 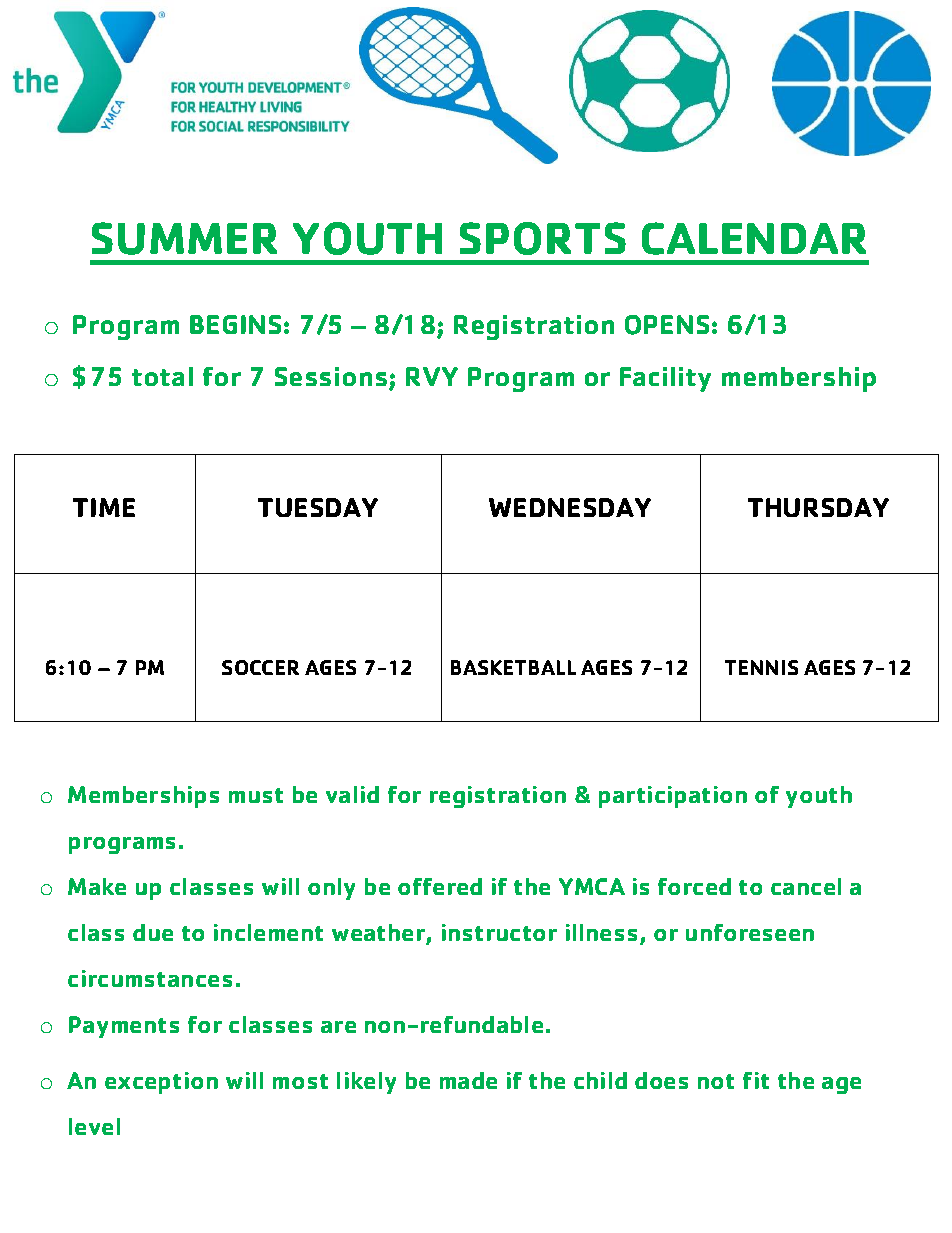 I want to click on offered, so click(x=440, y=886).
